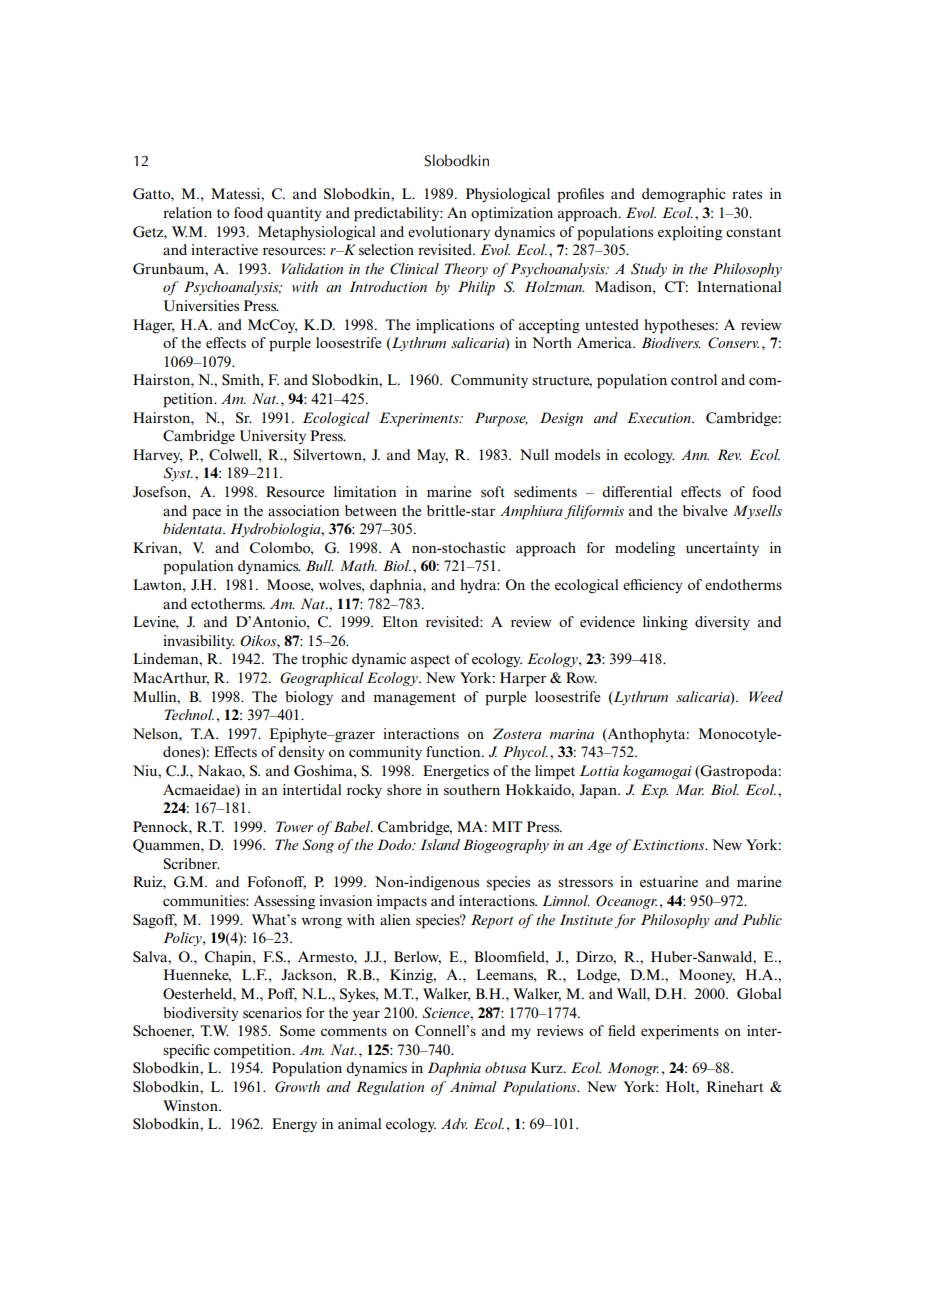  What do you see at coordinates (512, 214) in the image?
I see `optimization` at bounding box center [512, 214].
